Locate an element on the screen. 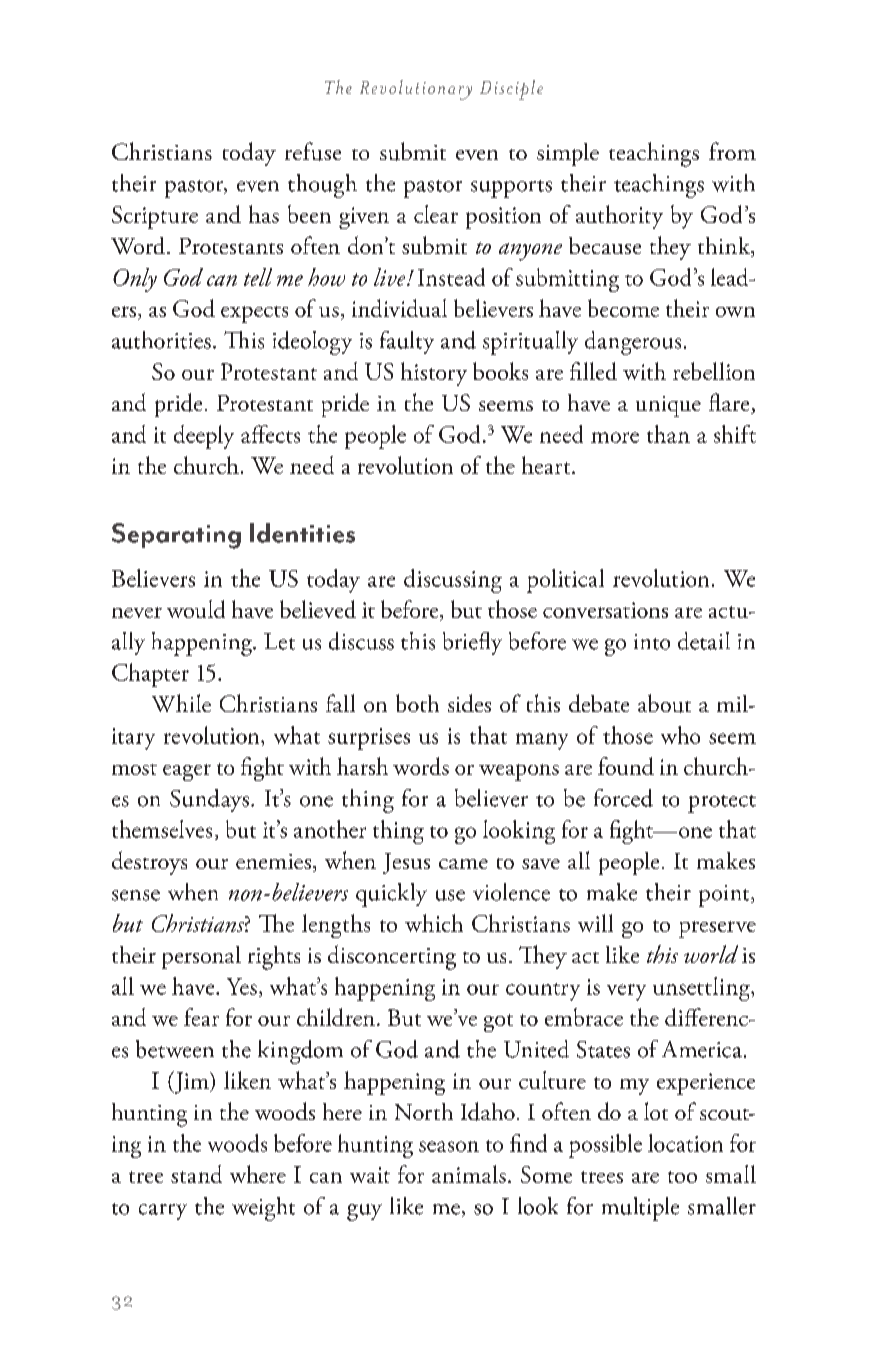  stand is located at coordinates (196, 1174).
